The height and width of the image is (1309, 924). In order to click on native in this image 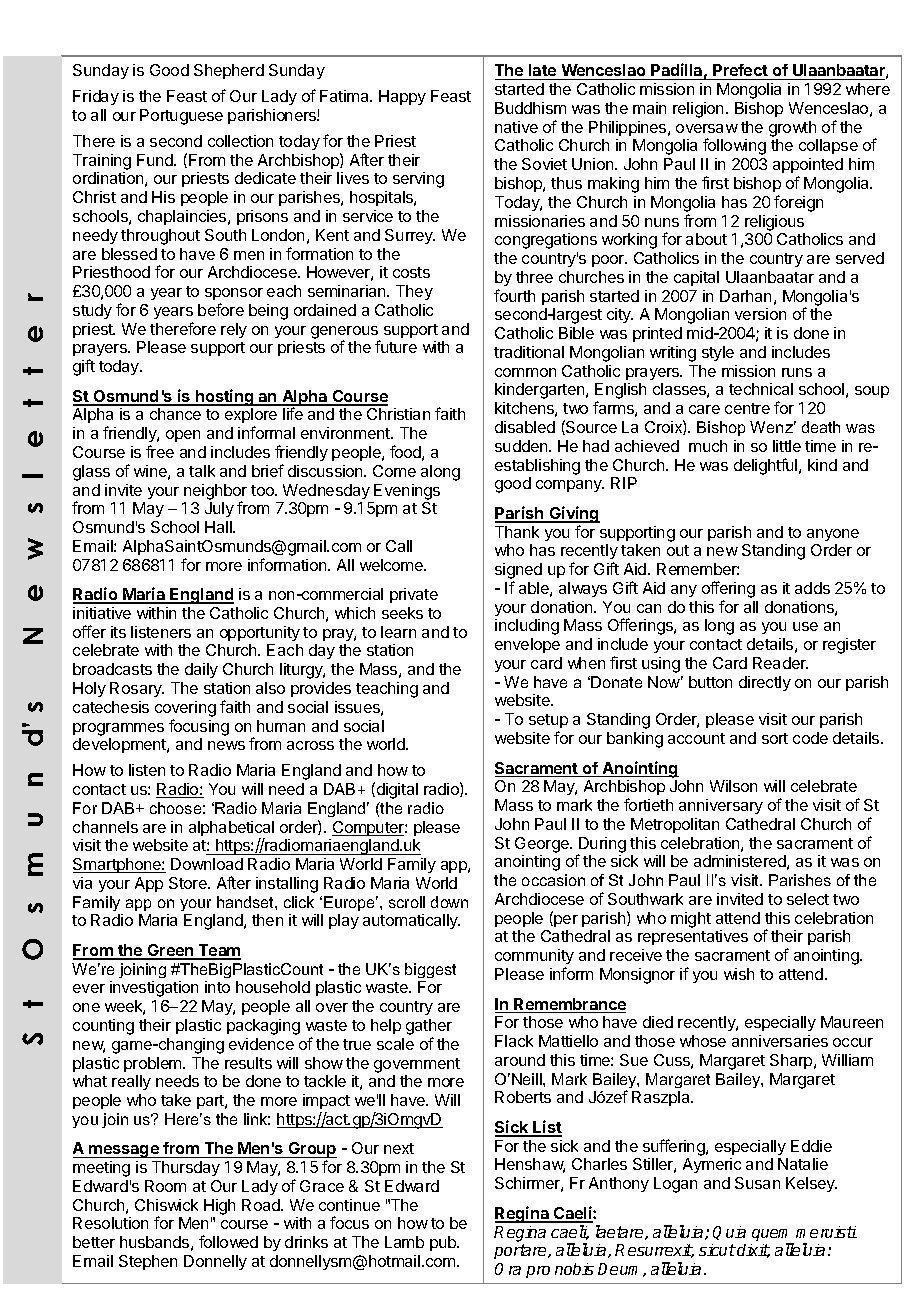, I will do `click(516, 127)`.
